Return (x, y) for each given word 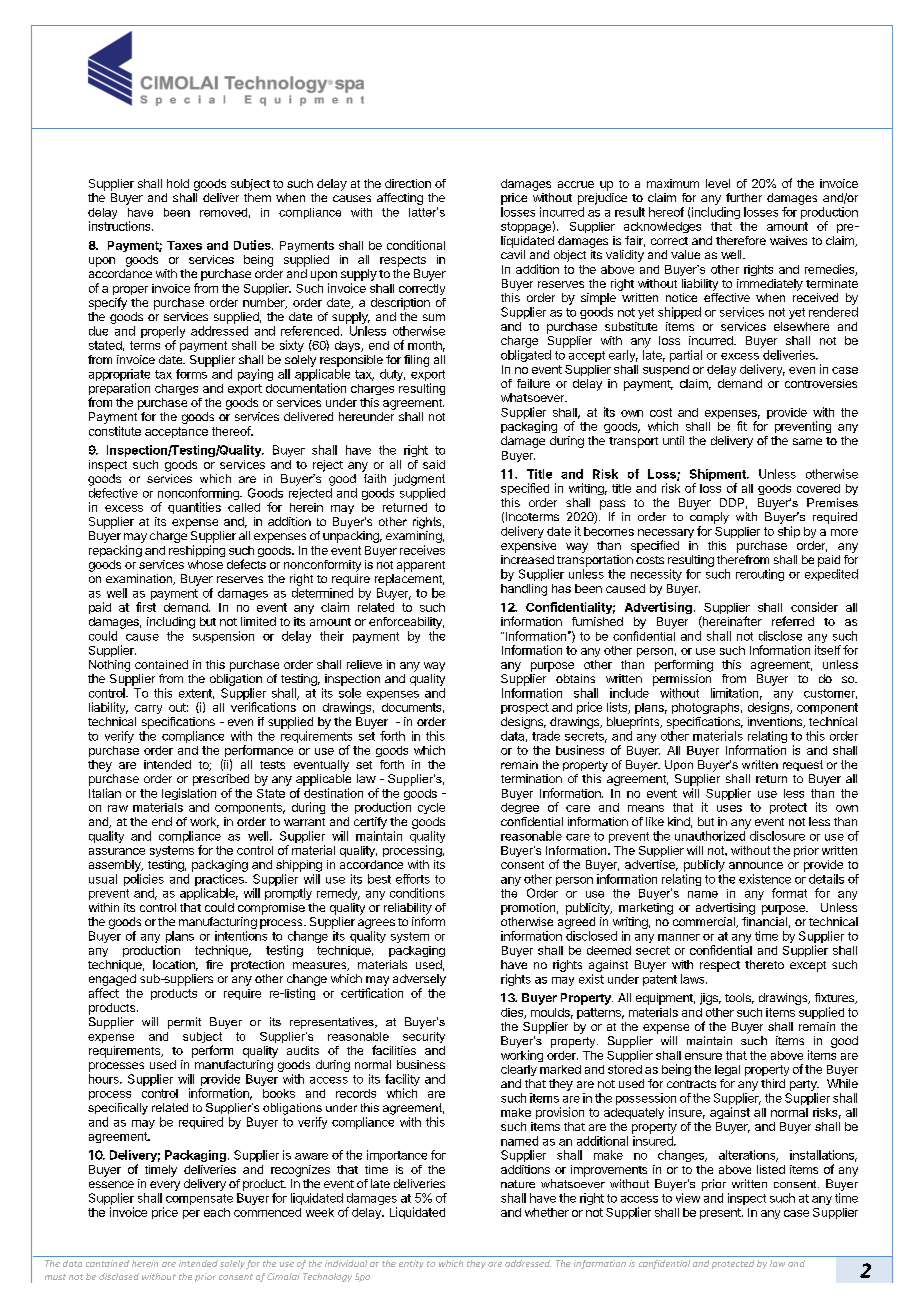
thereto (764, 964)
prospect (525, 708)
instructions (121, 226)
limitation (734, 693)
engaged (112, 981)
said (434, 464)
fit (742, 426)
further (744, 197)
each (217, 1212)
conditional (416, 245)
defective (113, 493)
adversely (419, 980)
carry (148, 709)
